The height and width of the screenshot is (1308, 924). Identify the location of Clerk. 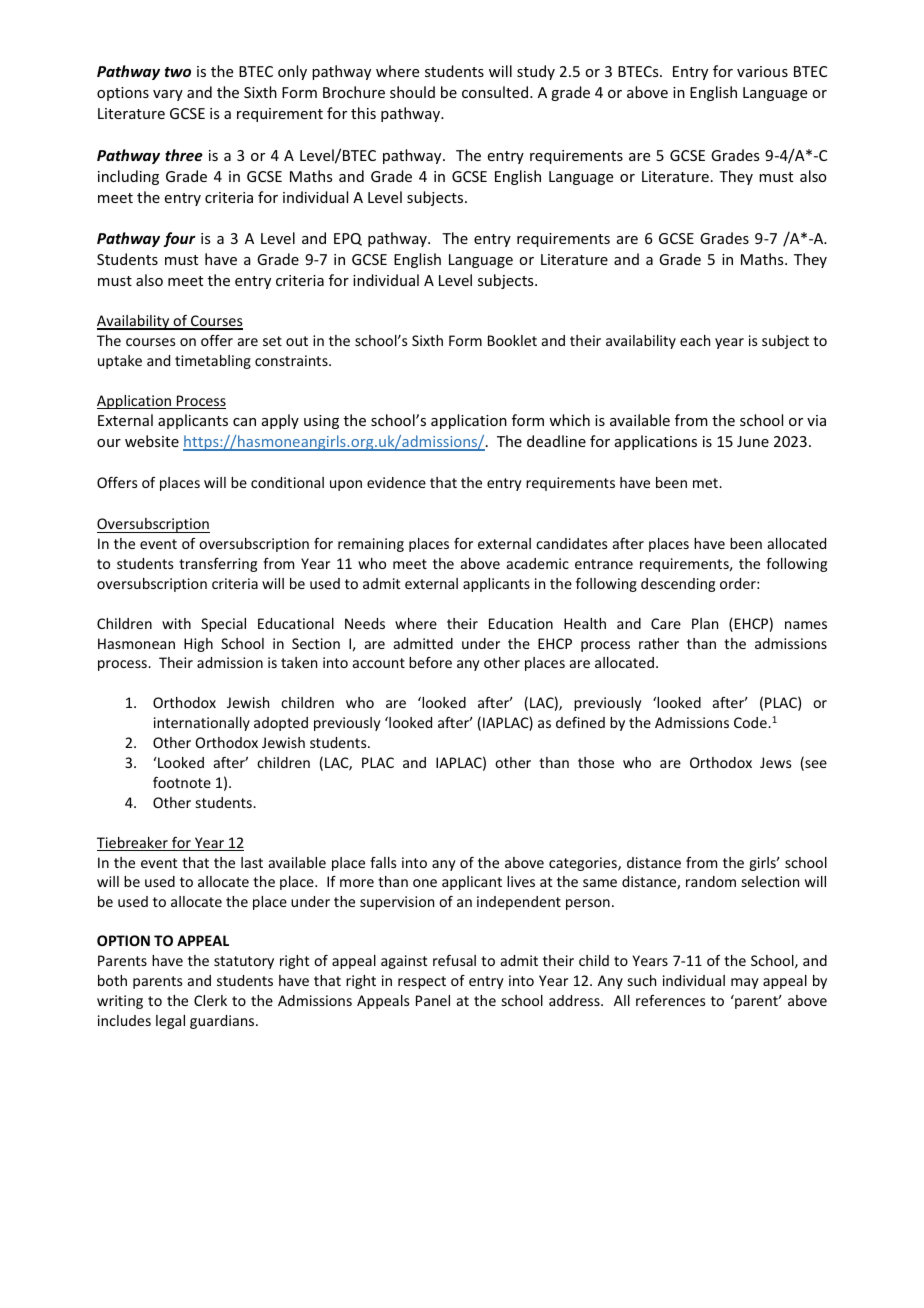
(210, 1000).
